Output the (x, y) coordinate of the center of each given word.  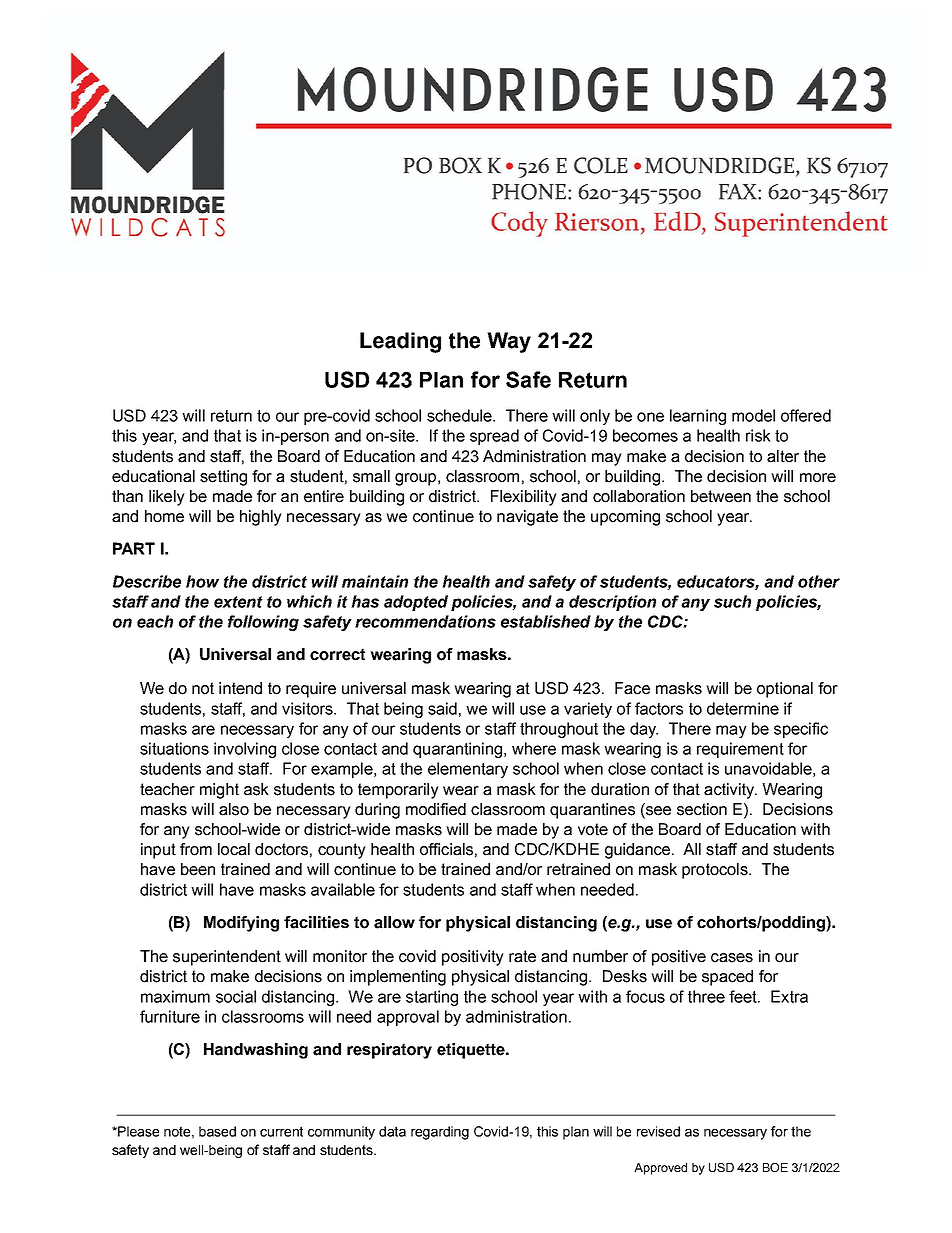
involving (245, 750)
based (217, 1131)
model (753, 415)
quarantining (457, 750)
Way (509, 342)
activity (730, 791)
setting (223, 478)
